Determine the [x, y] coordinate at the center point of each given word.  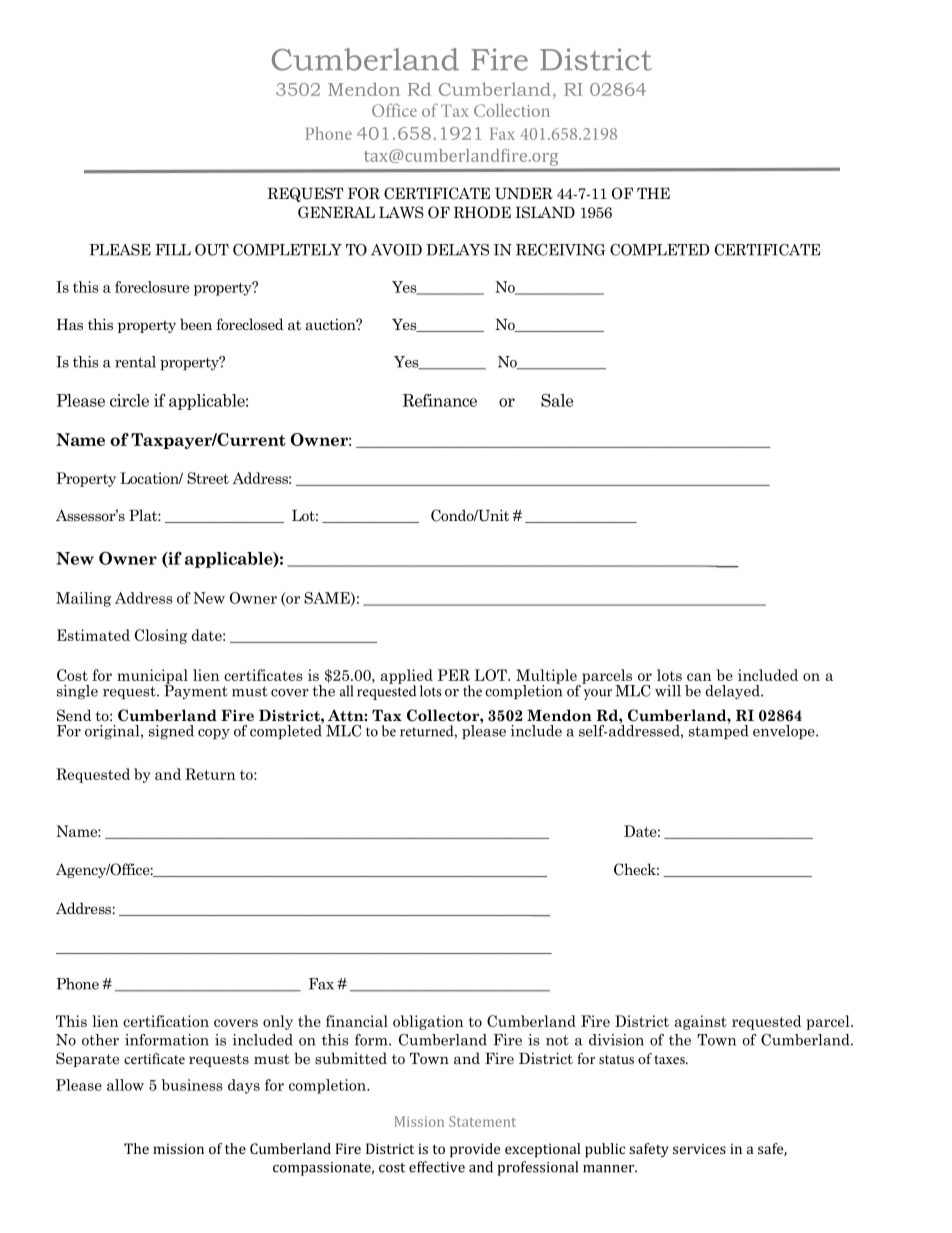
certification [166, 1021]
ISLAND [545, 212]
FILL [173, 250]
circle [129, 400]
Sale [557, 400]
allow [125, 1085]
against [700, 1022]
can [699, 677]
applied [406, 677]
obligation [428, 1022]
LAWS [401, 212]
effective [437, 1167]
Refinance [439, 400]
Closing [161, 636]
